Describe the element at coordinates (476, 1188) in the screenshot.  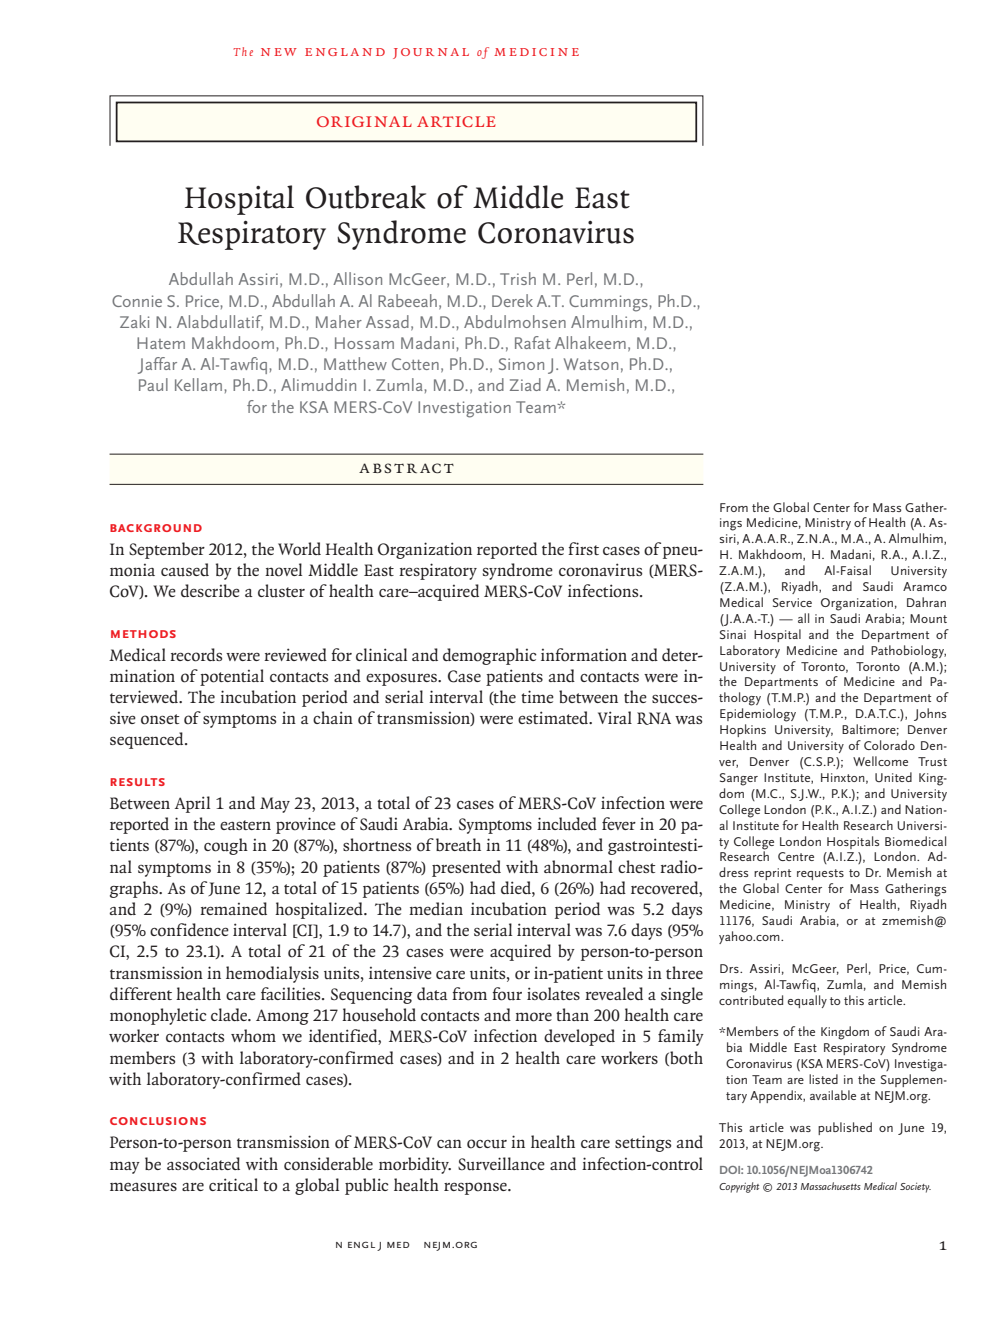
I see `response` at that location.
